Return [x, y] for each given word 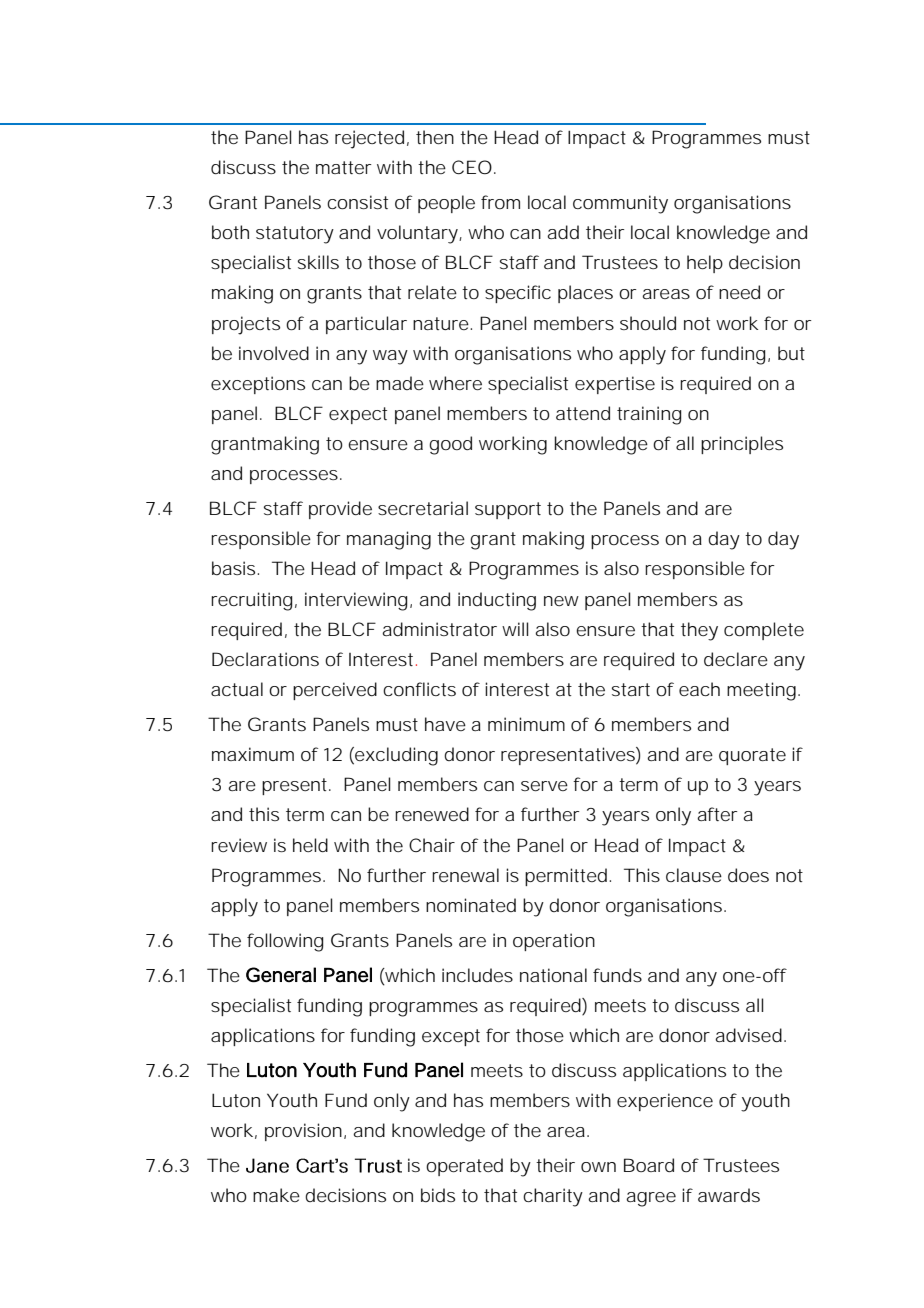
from [500, 202]
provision [305, 1132]
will [515, 629]
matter [343, 167]
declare [736, 659]
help [705, 264]
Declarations [265, 659]
